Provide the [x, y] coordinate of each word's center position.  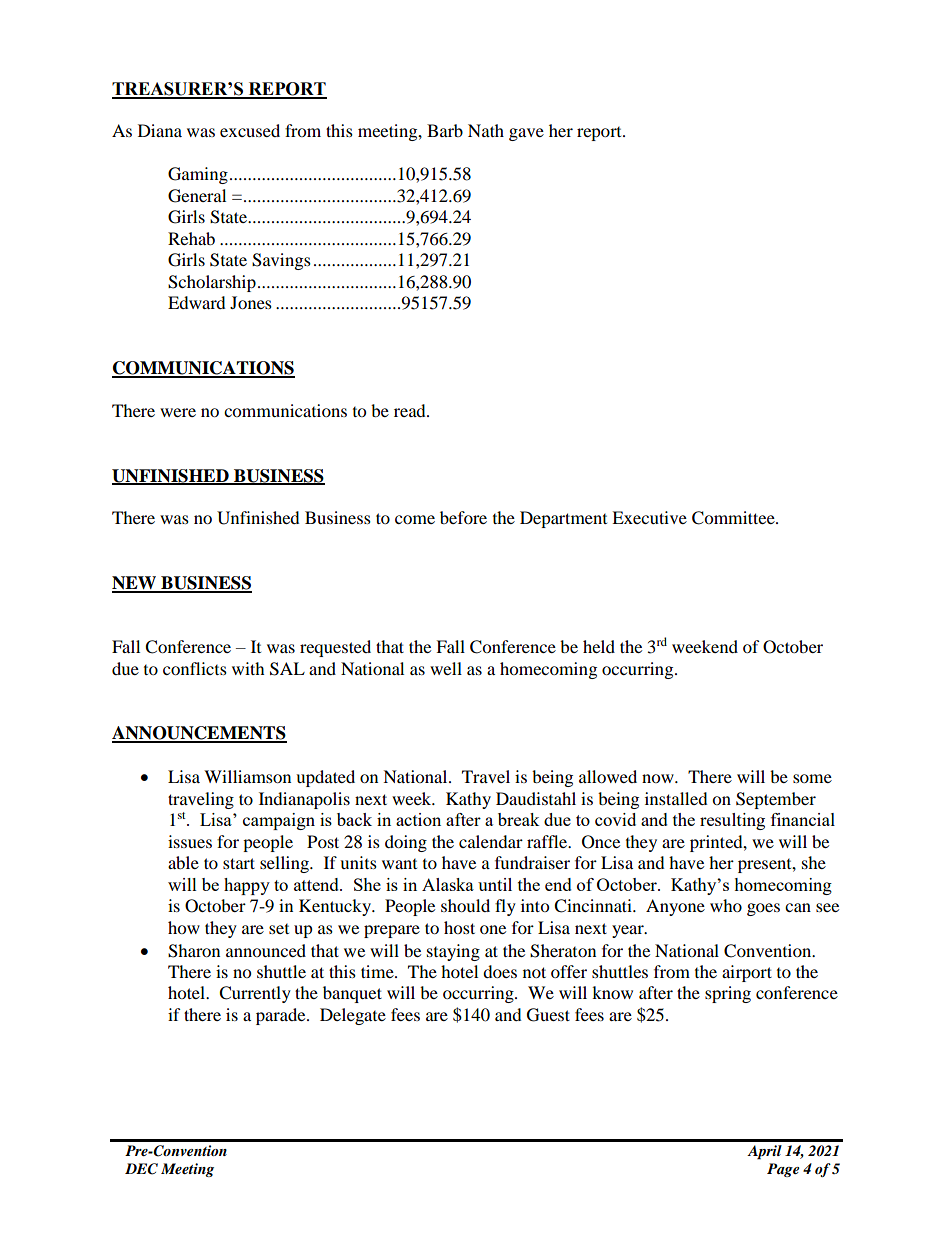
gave [526, 134]
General [197, 196]
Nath [486, 130]
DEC [141, 1169]
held [599, 646]
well [446, 668]
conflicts [195, 668]
